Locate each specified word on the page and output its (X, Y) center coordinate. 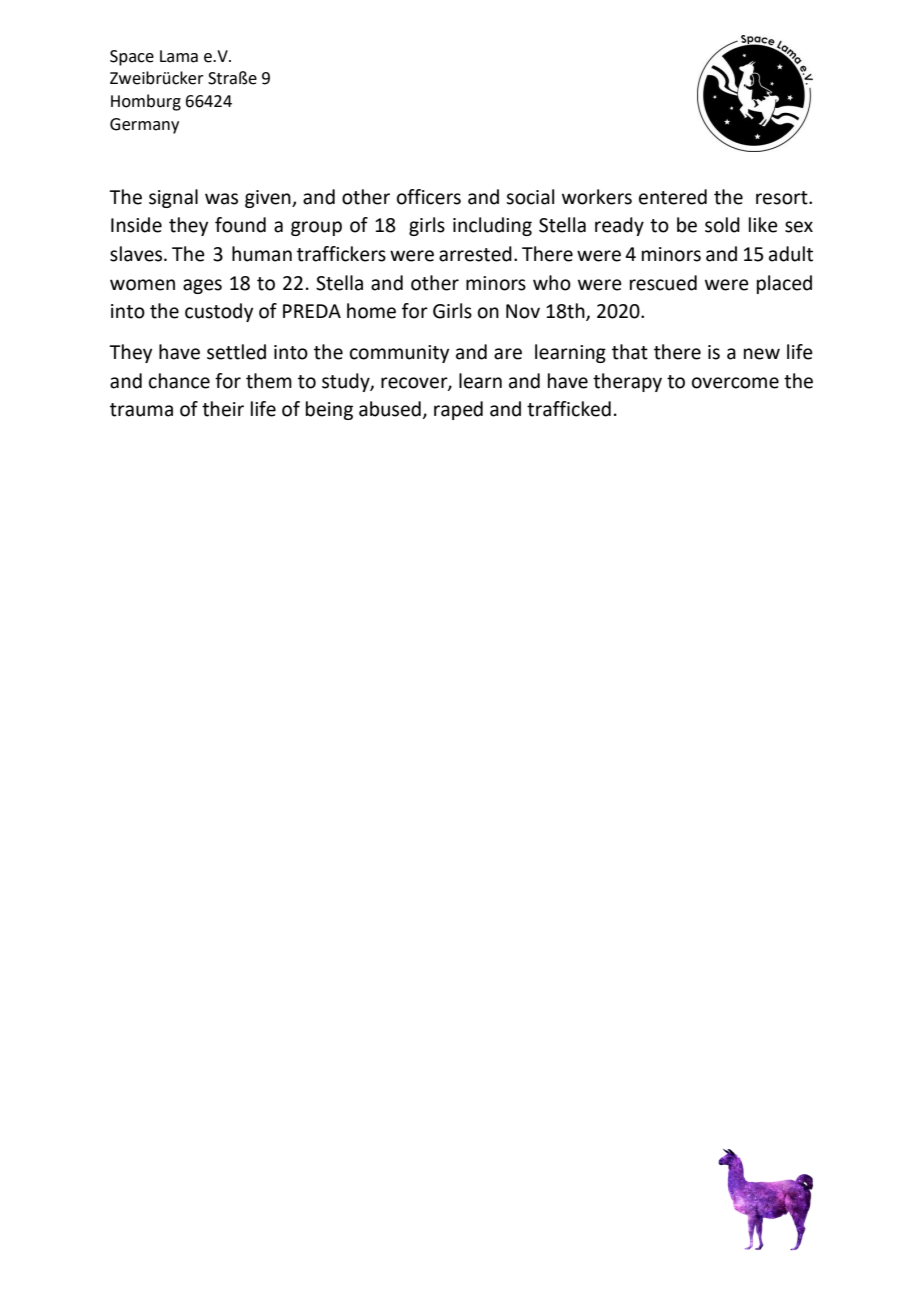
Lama (179, 56)
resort (783, 198)
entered (673, 197)
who (552, 283)
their (223, 409)
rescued (663, 283)
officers (429, 197)
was (221, 199)
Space (132, 58)
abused (390, 409)
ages (202, 286)
